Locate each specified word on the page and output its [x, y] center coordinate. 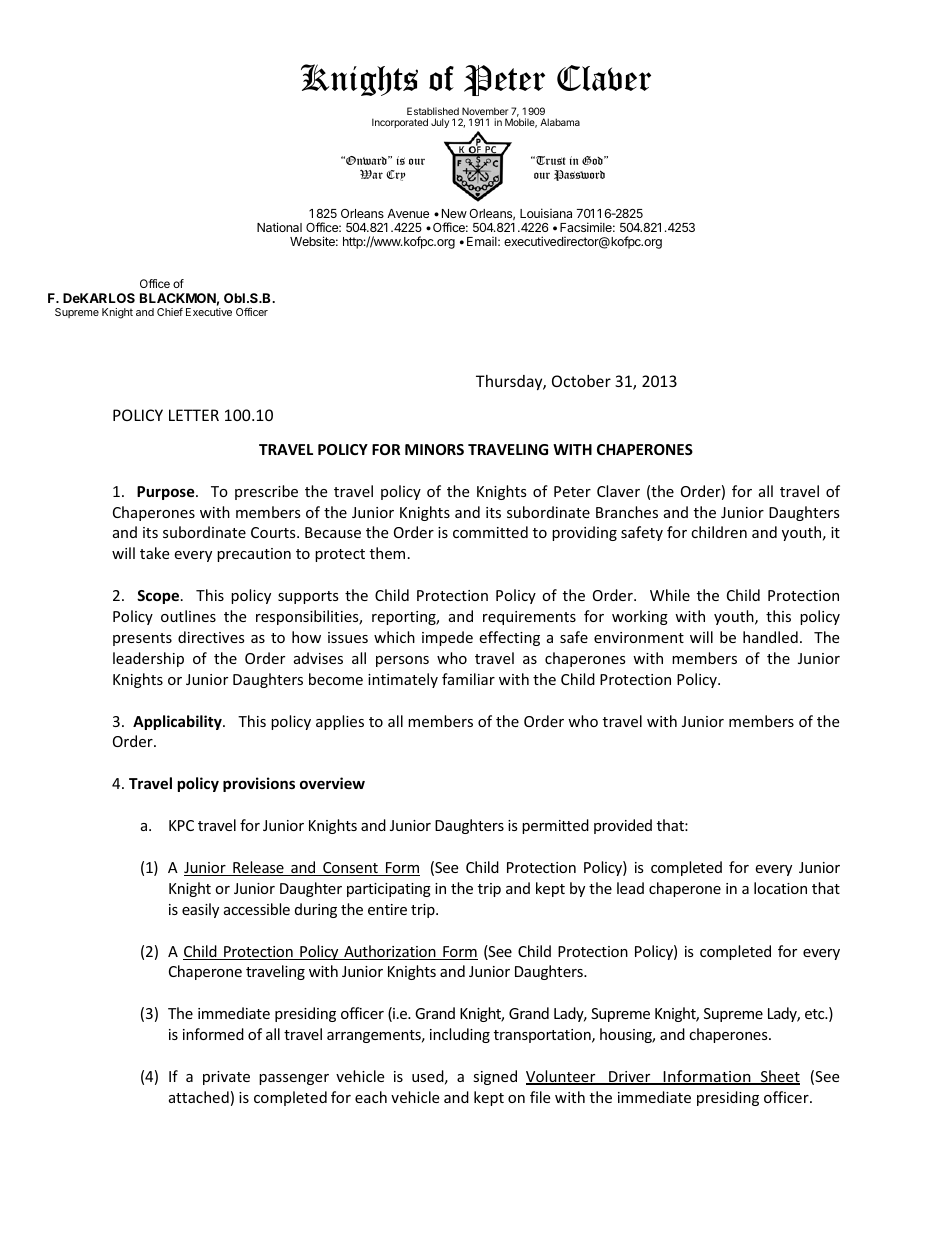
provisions [259, 784]
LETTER [194, 415]
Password [579, 175]
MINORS [434, 449]
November [485, 111]
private [226, 1078]
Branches [627, 512]
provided [623, 826]
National [279, 227]
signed [495, 1077]
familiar [468, 679]
